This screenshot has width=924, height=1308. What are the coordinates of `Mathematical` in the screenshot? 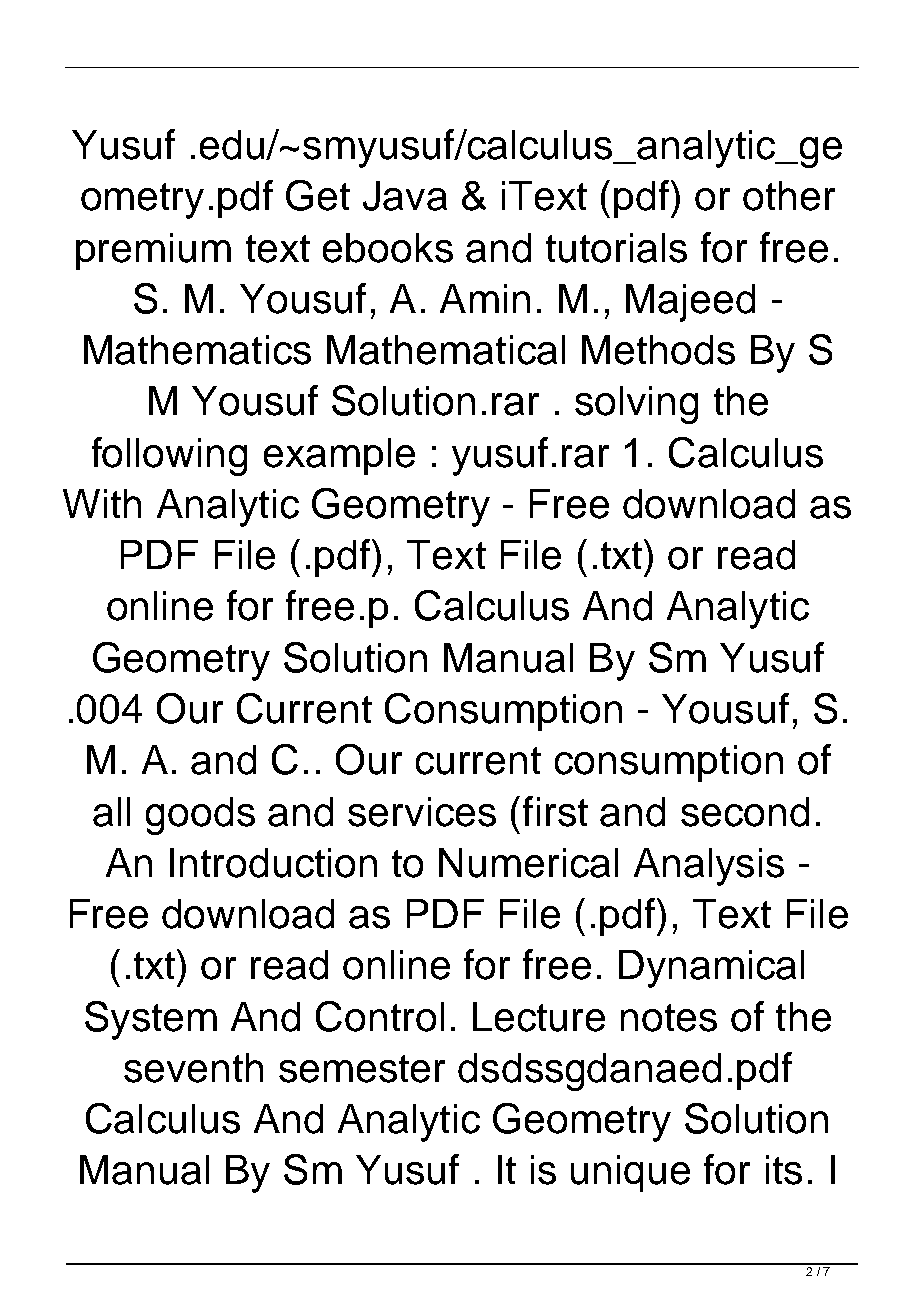 It's located at (446, 350).
